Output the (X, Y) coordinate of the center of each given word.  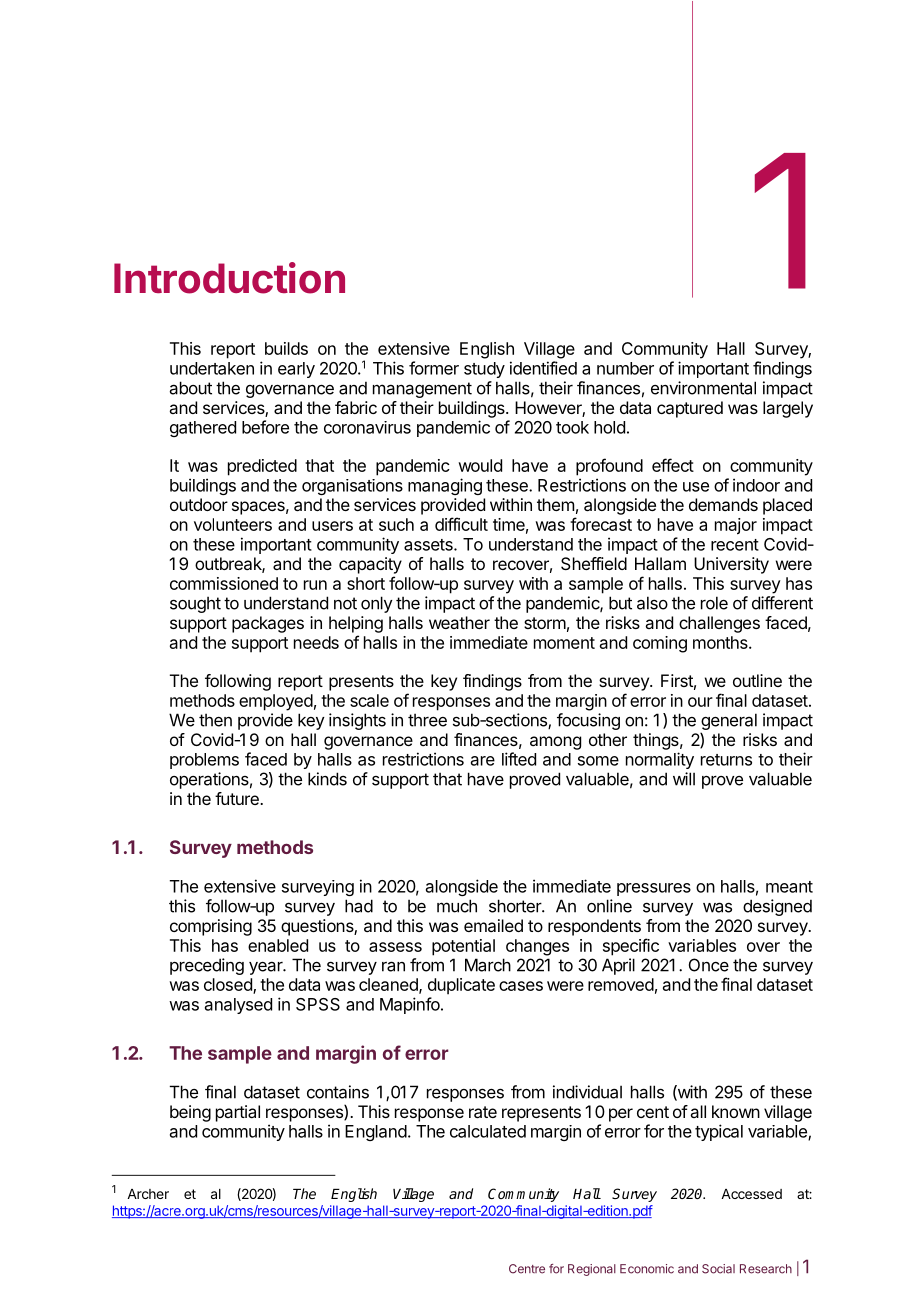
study (484, 370)
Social (718, 1269)
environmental (703, 388)
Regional (592, 1270)
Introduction (229, 278)
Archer (148, 1194)
